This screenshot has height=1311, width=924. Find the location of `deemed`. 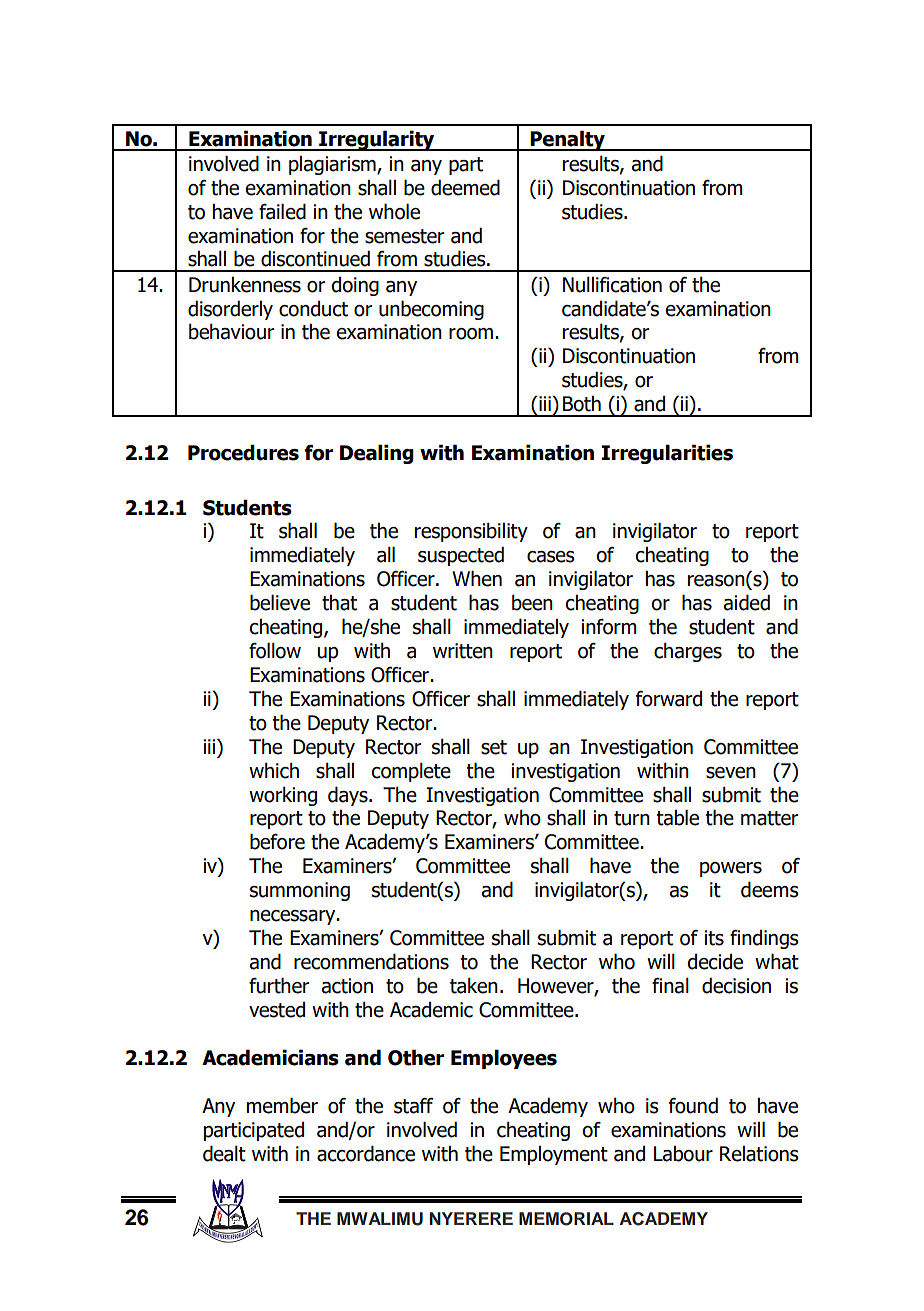

deemed is located at coordinates (465, 187).
